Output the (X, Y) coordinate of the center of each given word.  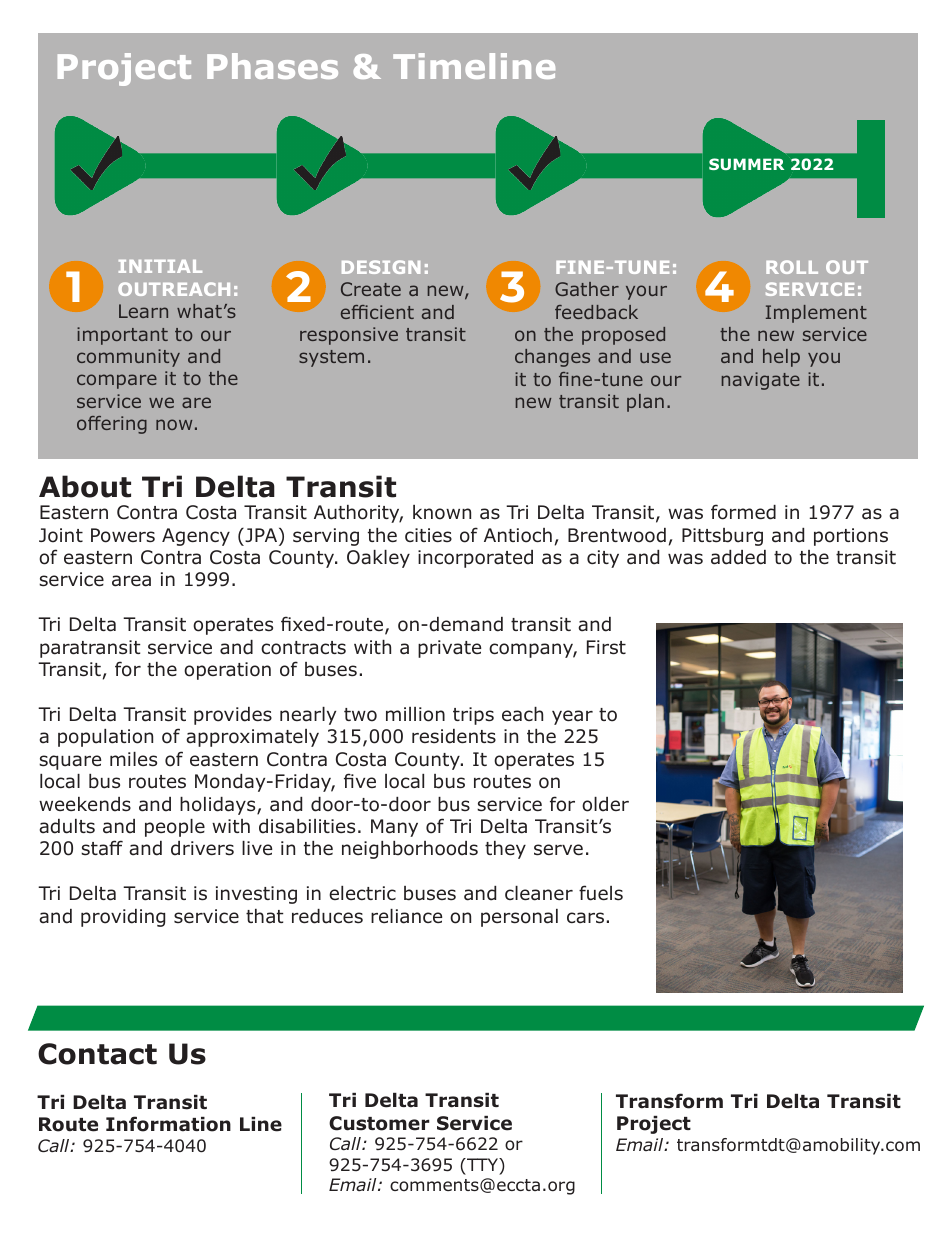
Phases (272, 66)
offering (112, 425)
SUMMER (746, 164)
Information (168, 1124)
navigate (761, 381)
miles (133, 759)
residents (454, 736)
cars (585, 918)
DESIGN (381, 267)
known (442, 512)
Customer (379, 1123)
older (605, 804)
